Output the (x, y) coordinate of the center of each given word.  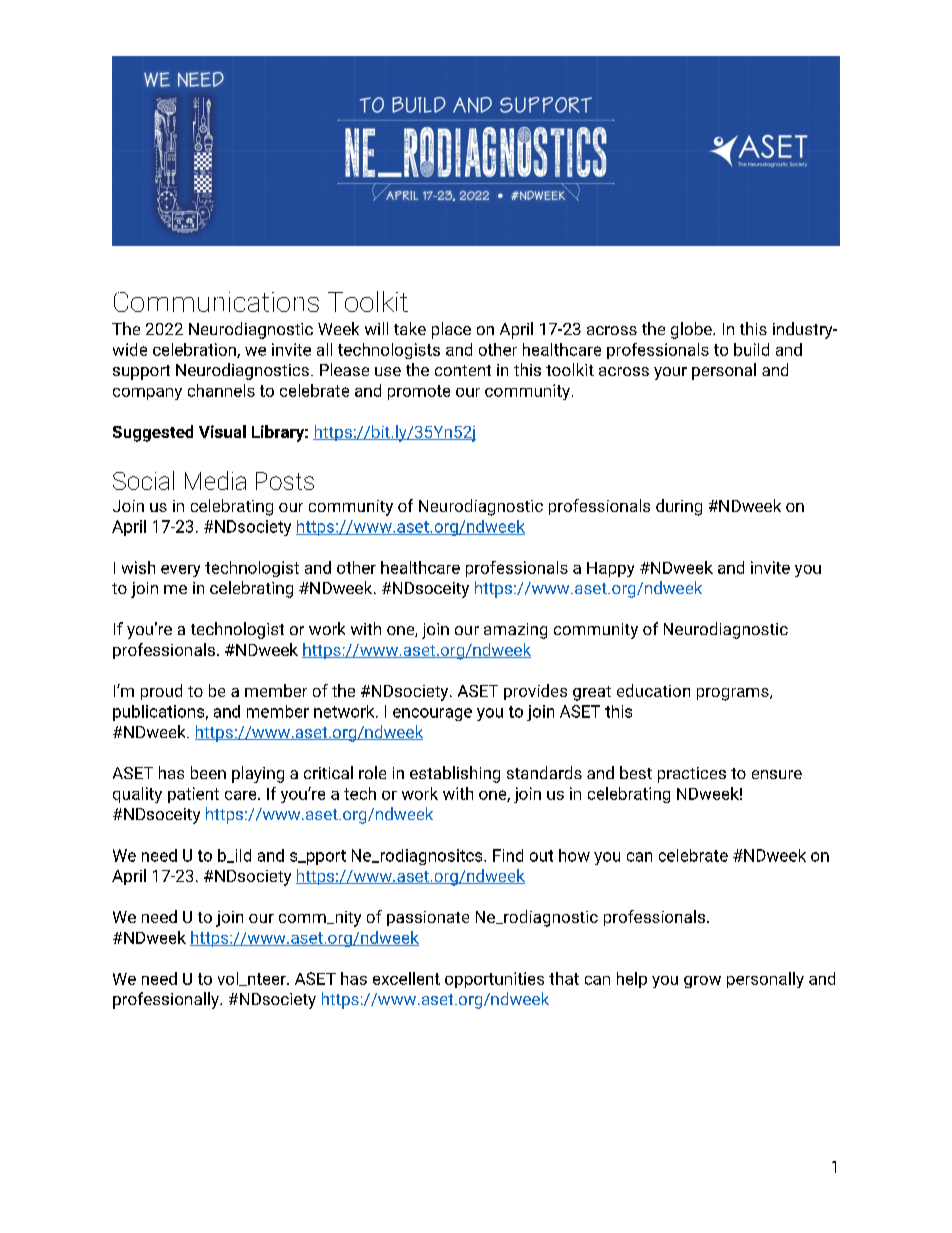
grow (702, 982)
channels (221, 390)
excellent (406, 978)
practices (692, 775)
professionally (167, 1000)
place (451, 330)
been (208, 772)
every (180, 571)
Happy (610, 569)
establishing (455, 774)
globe (692, 330)
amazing (515, 631)
